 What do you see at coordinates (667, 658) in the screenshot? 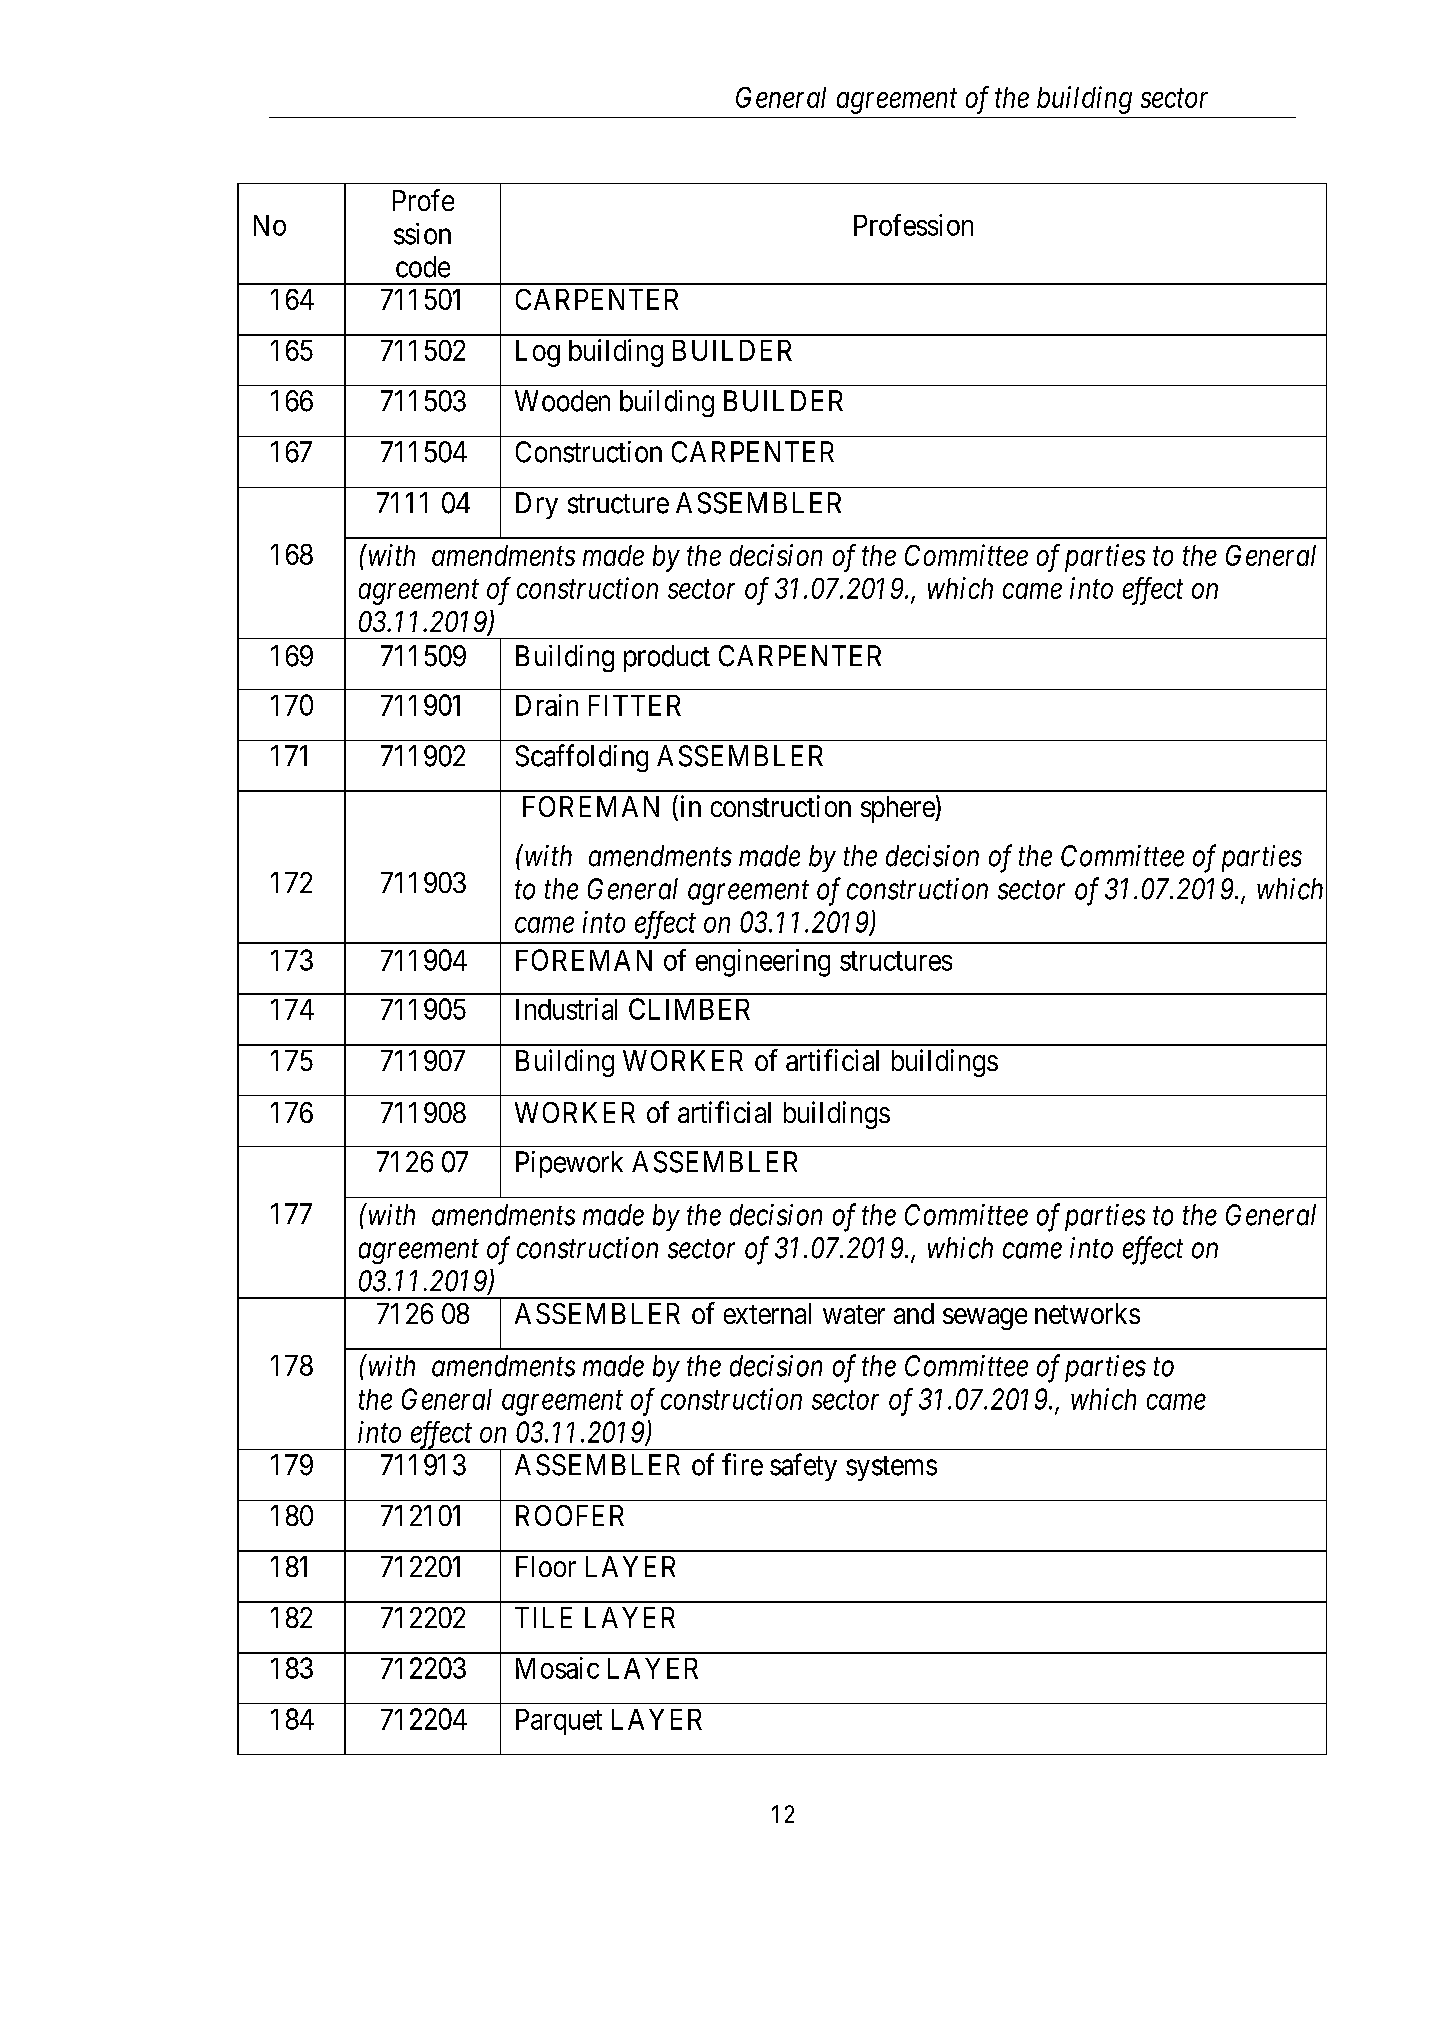
I see `product` at bounding box center [667, 658].
